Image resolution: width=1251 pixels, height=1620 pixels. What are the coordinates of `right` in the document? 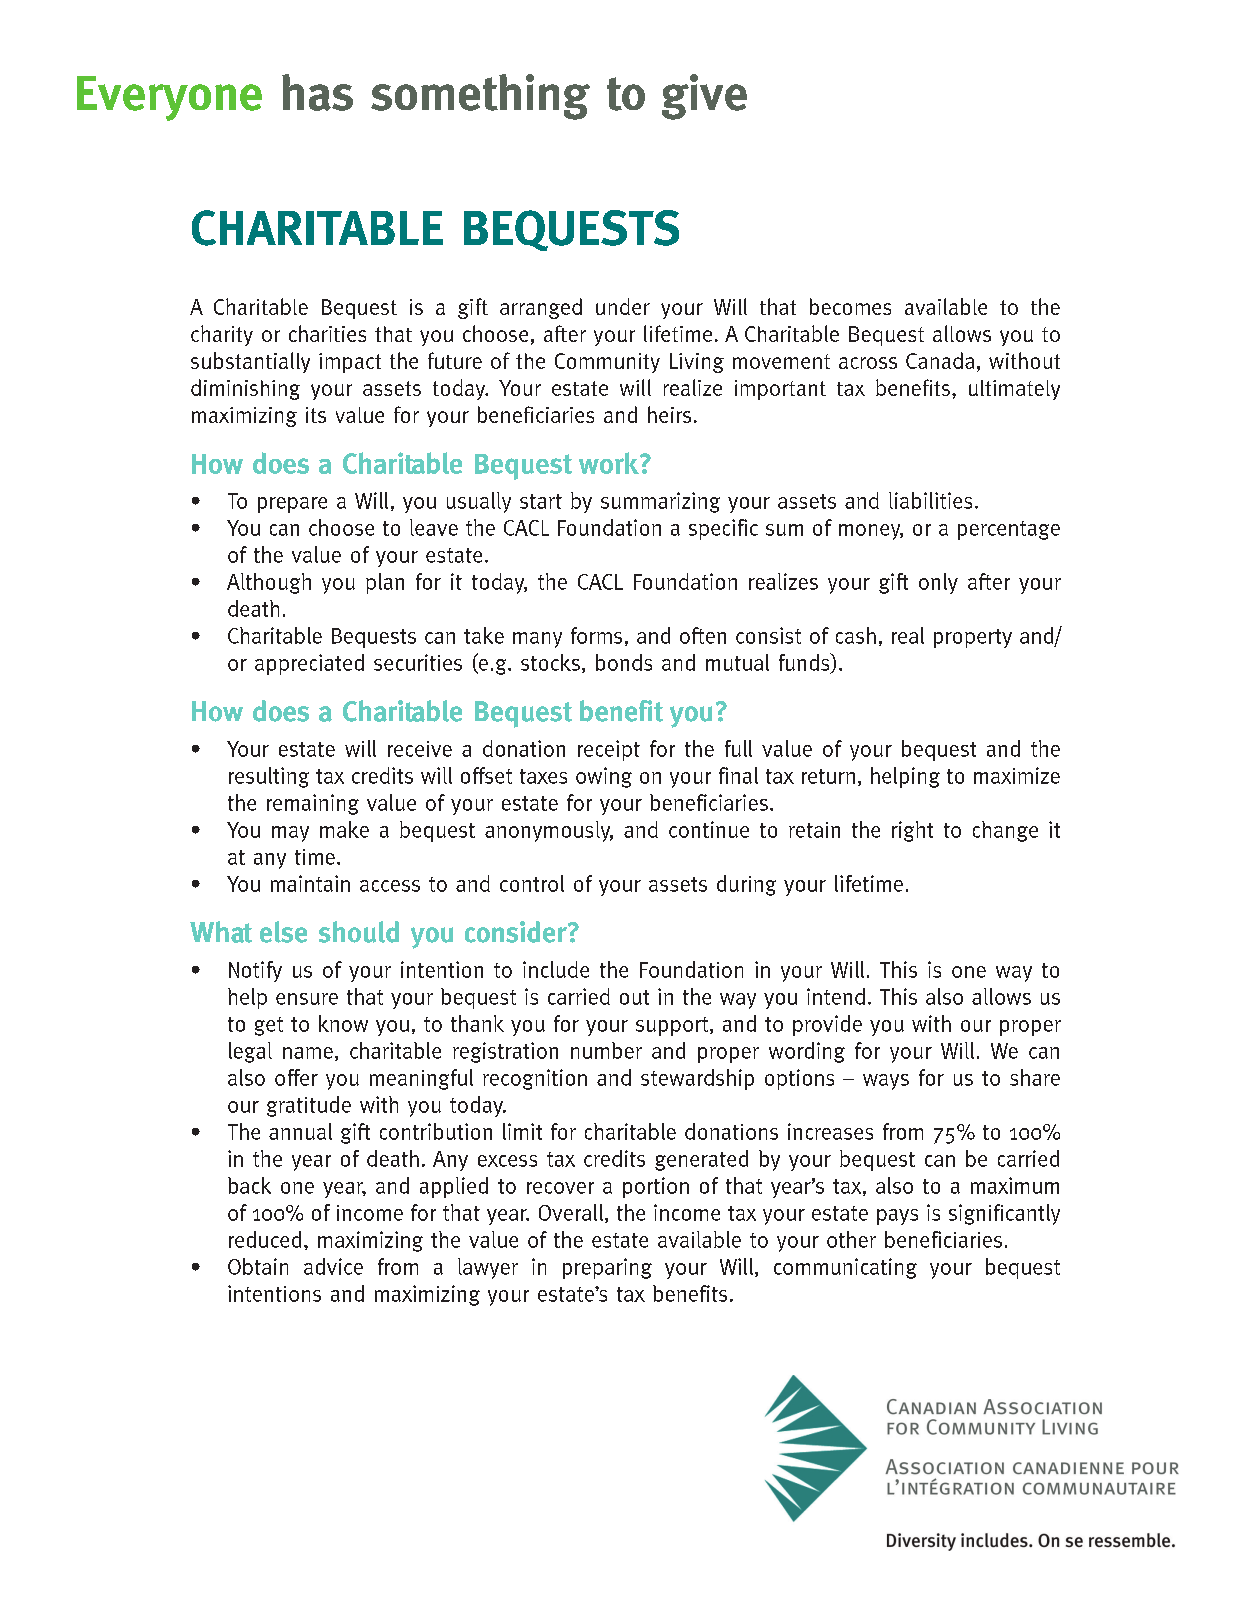 It's located at (912, 831).
